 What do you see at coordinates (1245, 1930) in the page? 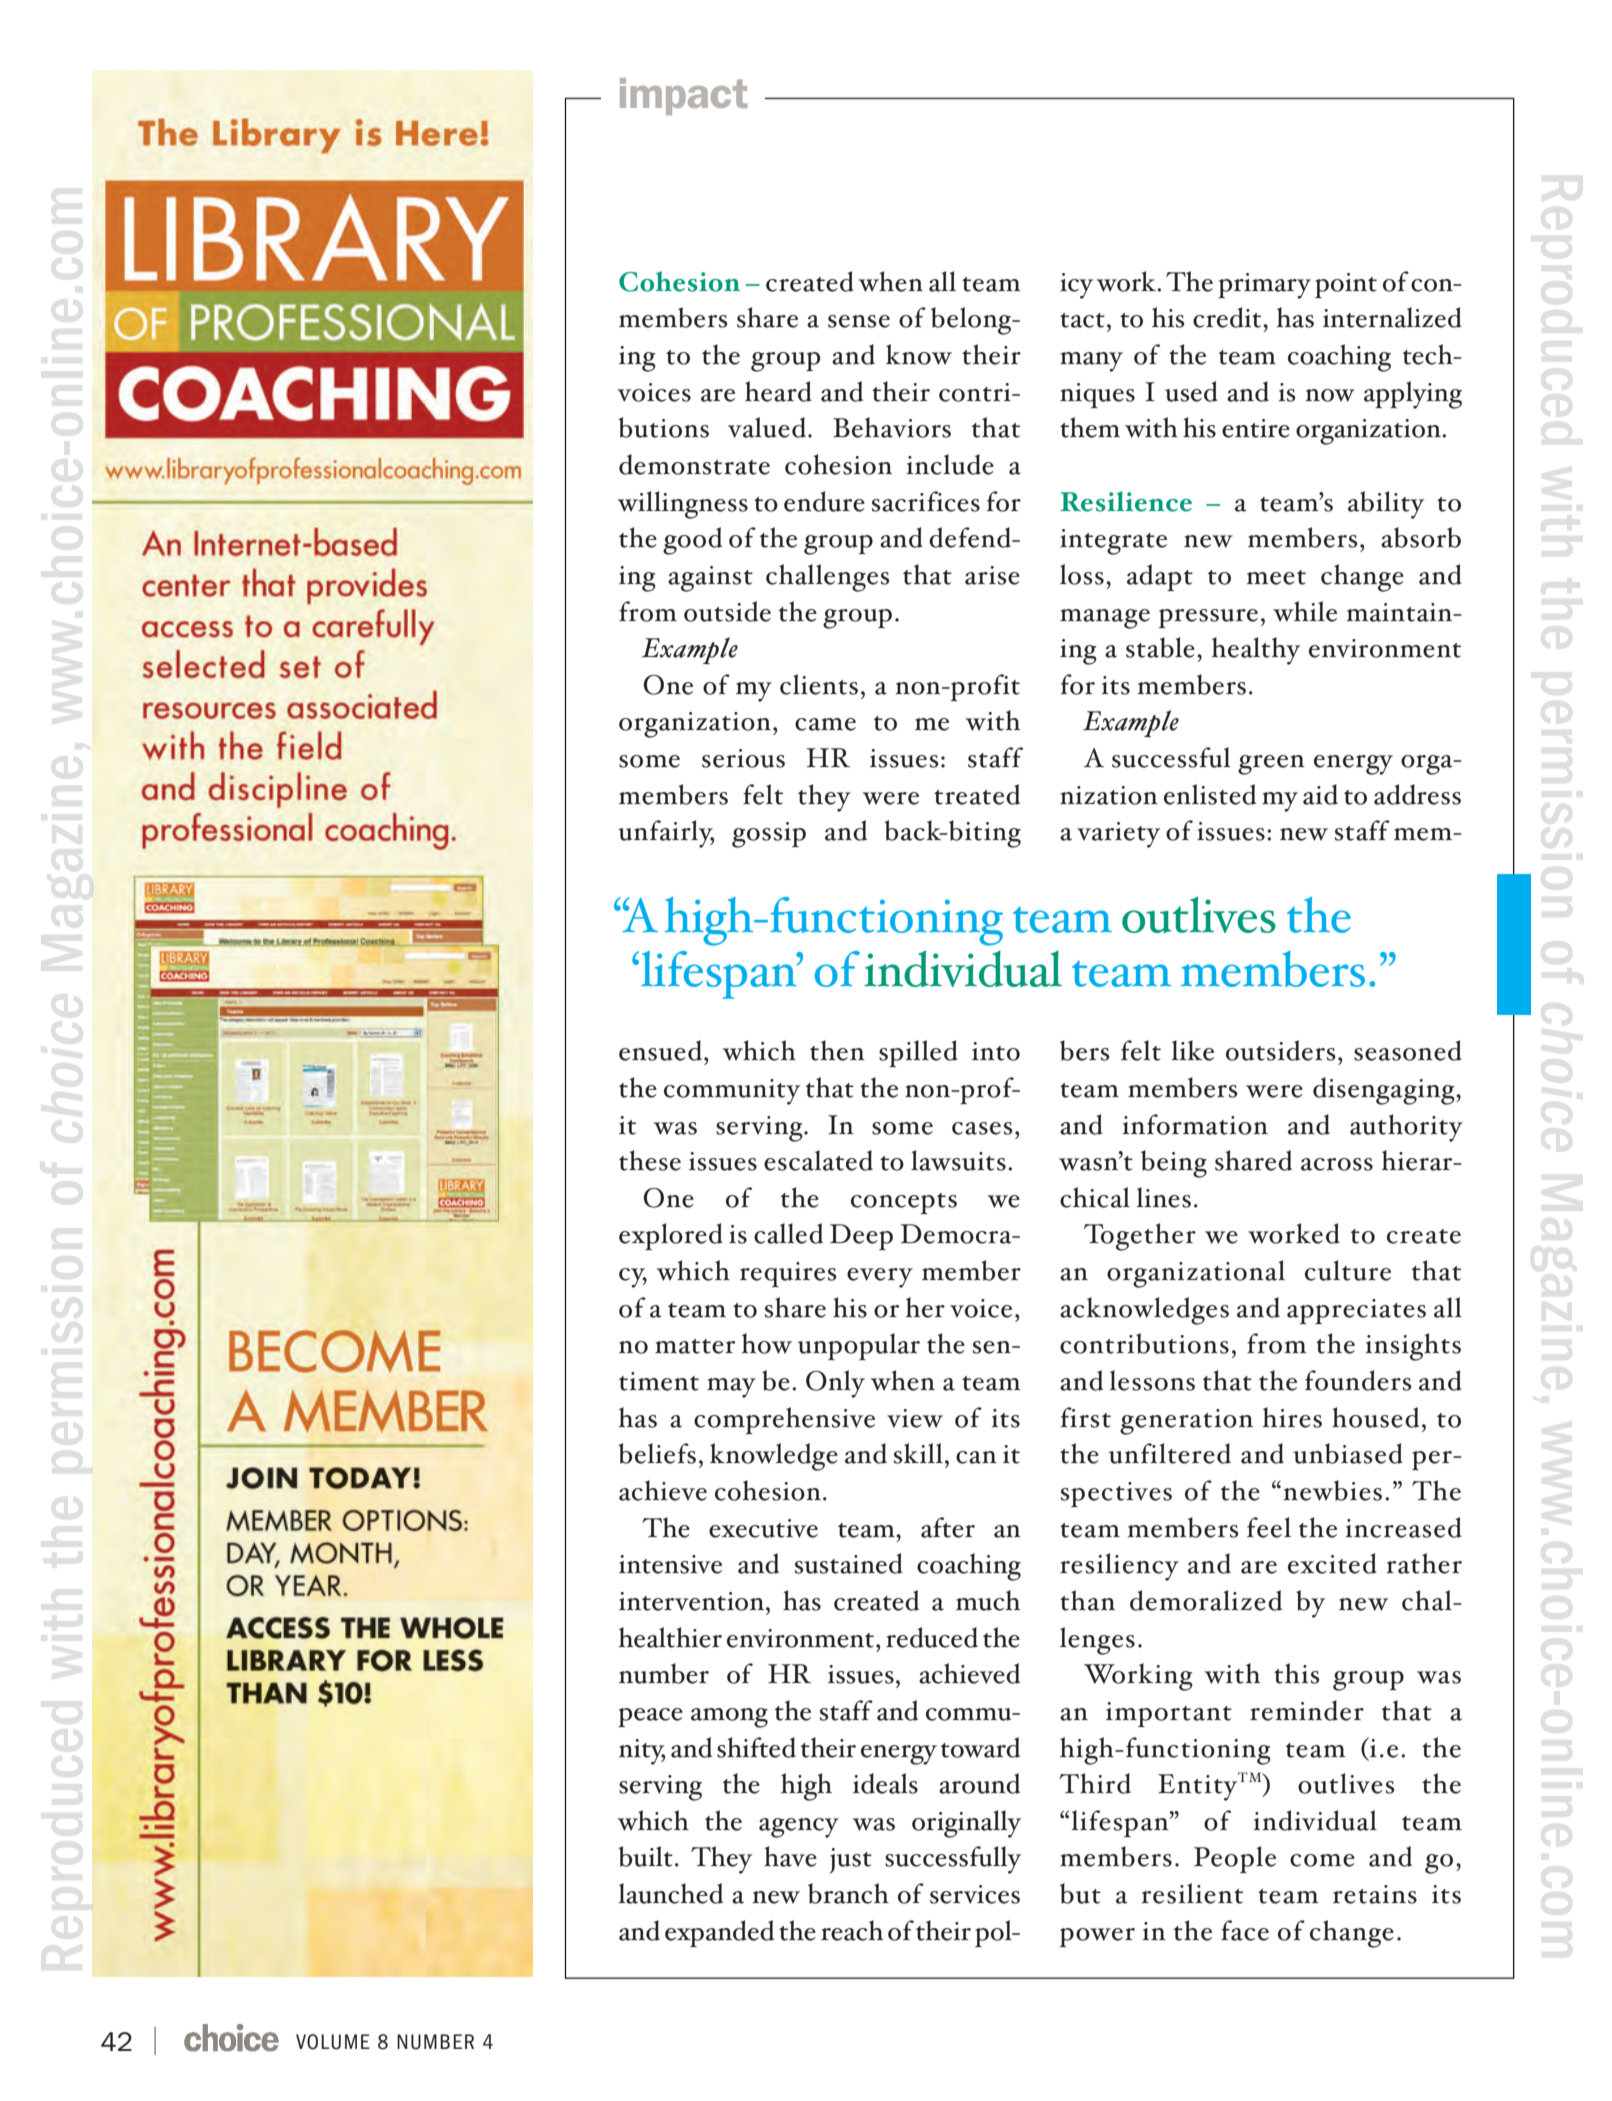
I see `face` at bounding box center [1245, 1930].
